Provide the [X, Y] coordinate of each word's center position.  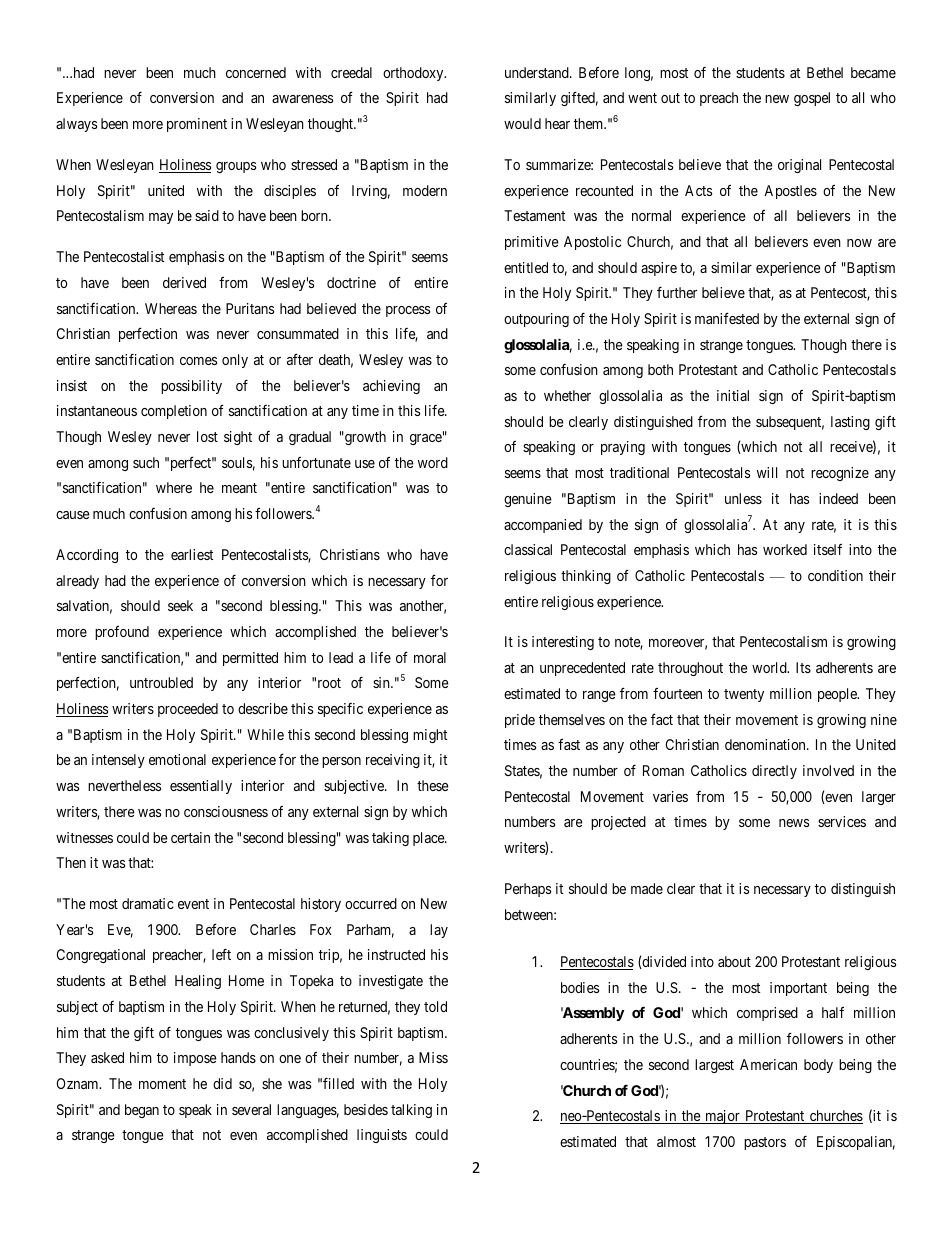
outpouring [536, 320]
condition [835, 575]
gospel [812, 99]
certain [190, 837]
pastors [765, 1143]
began [142, 1111]
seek [180, 605]
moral [430, 657]
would [522, 123]
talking [411, 1111]
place [429, 839]
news [794, 823]
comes [198, 361]
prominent [197, 125]
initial [733, 395]
